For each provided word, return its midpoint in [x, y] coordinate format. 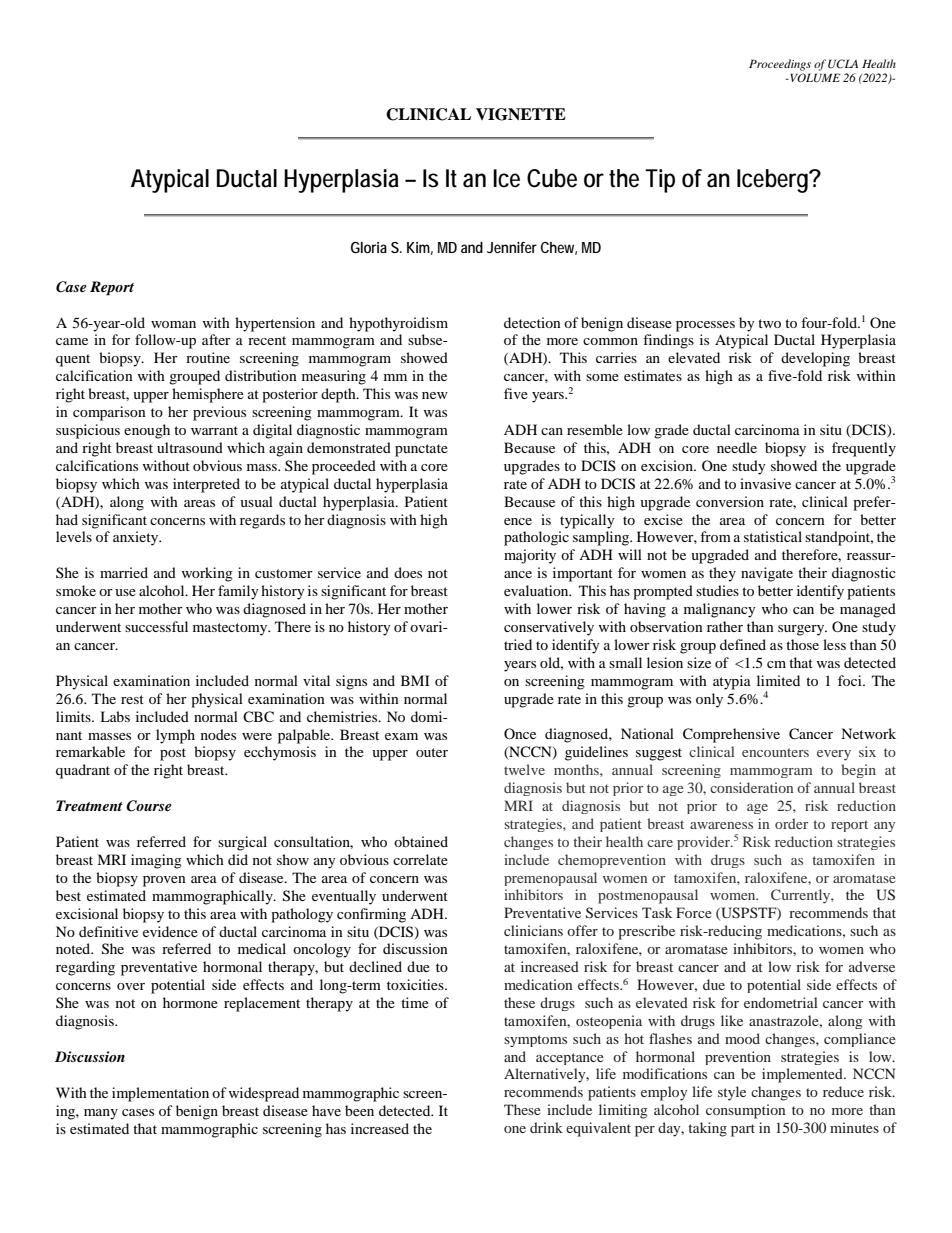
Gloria [369, 247]
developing [815, 359]
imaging [156, 861]
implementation [160, 1094]
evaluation [537, 590]
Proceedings [780, 65]
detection [532, 322]
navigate [767, 574]
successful [156, 626]
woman [173, 324]
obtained [421, 841]
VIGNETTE [521, 114]
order [791, 823]
